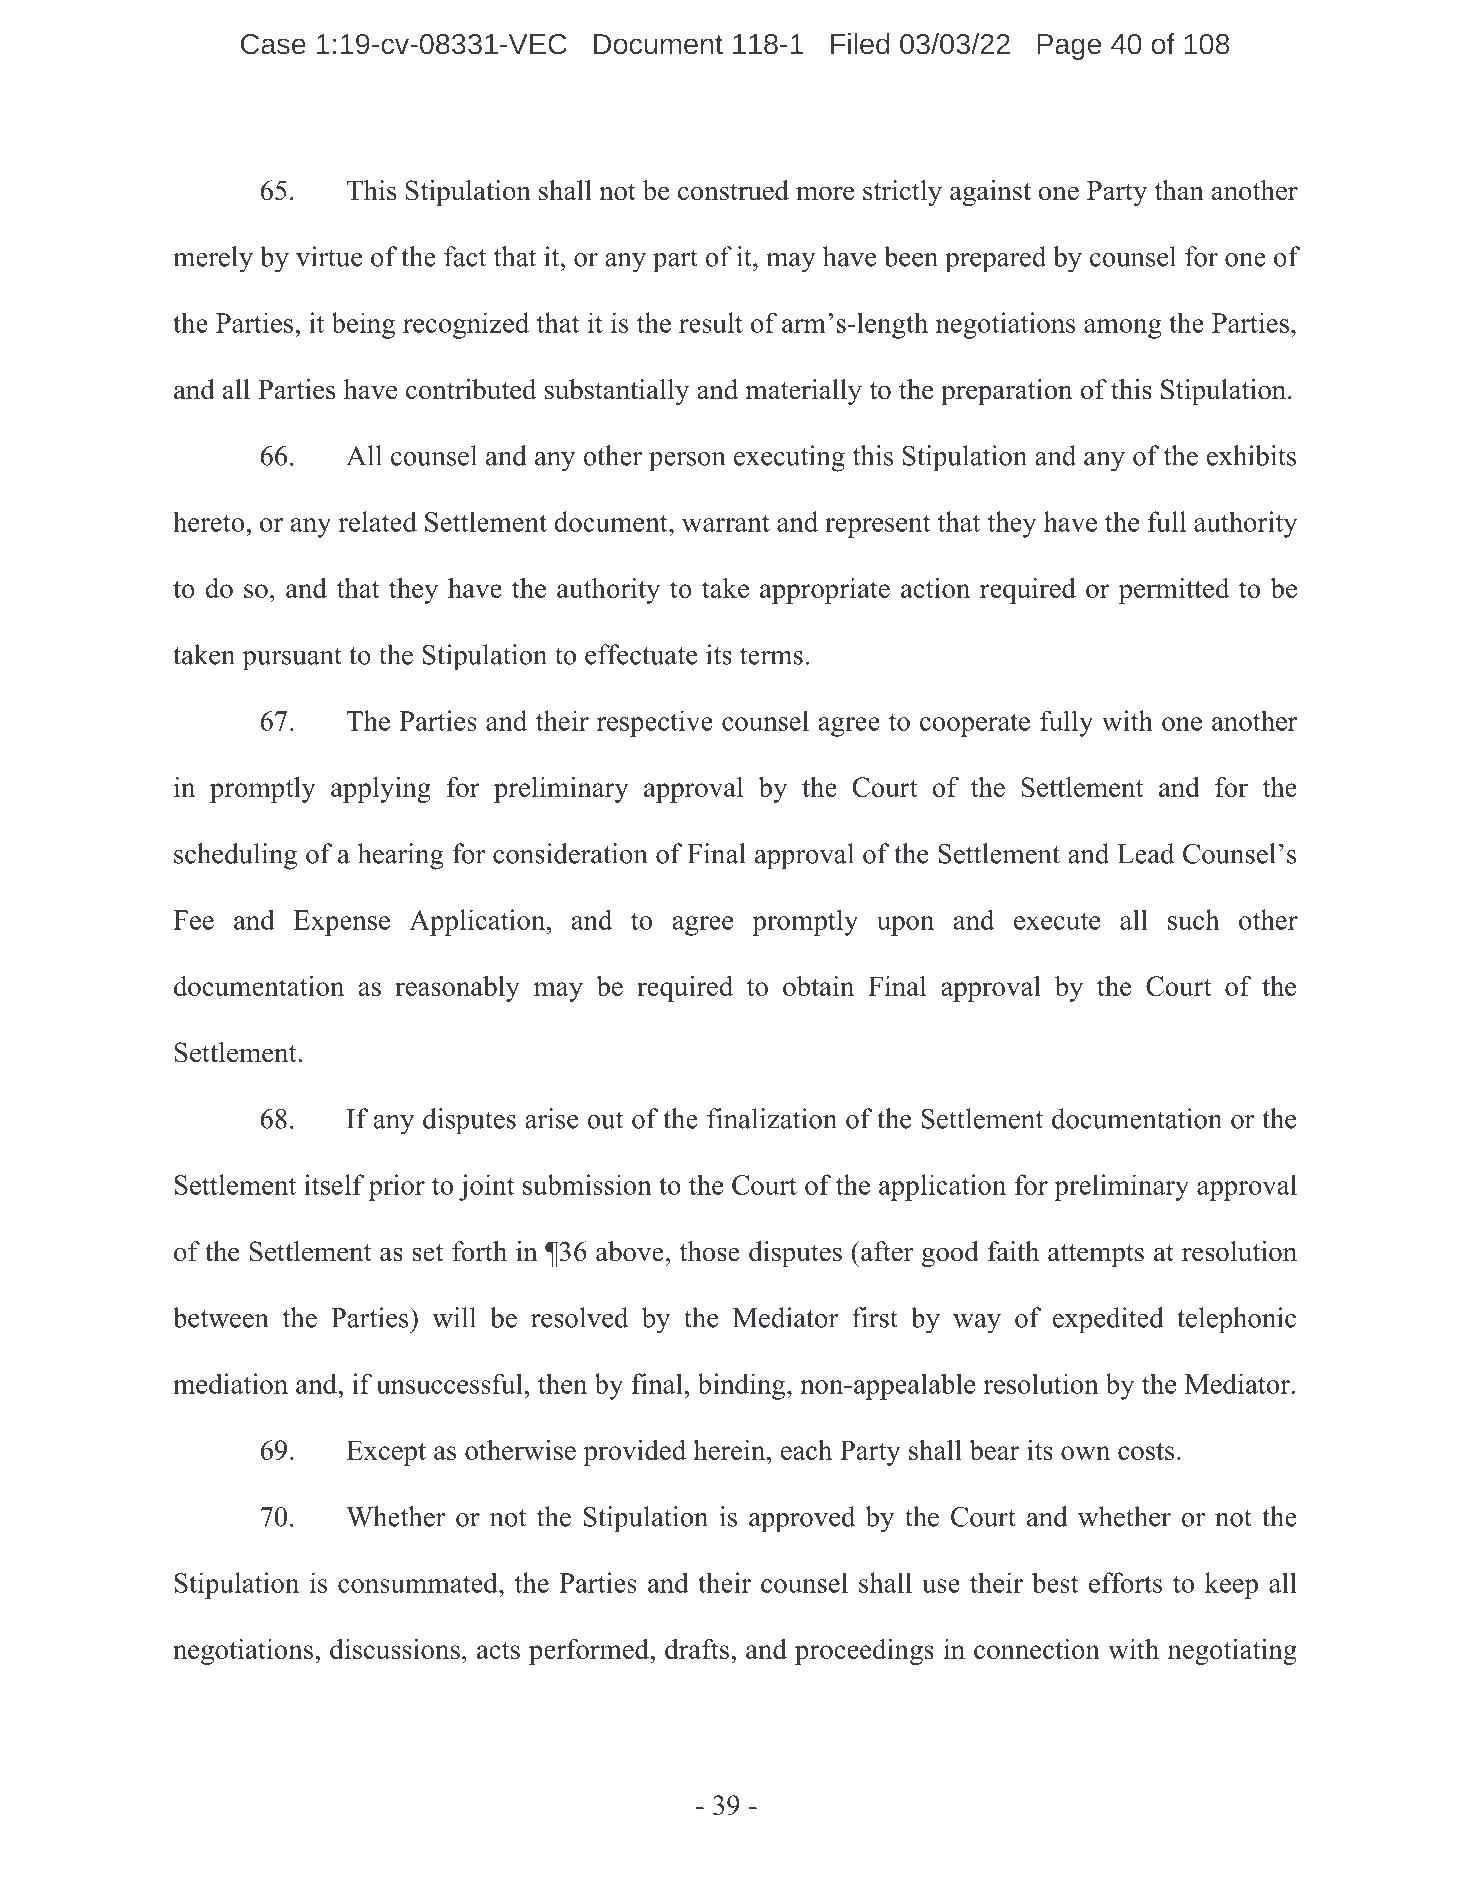 The height and width of the screenshot is (1903, 1470). I want to click on those, so click(709, 1251).
